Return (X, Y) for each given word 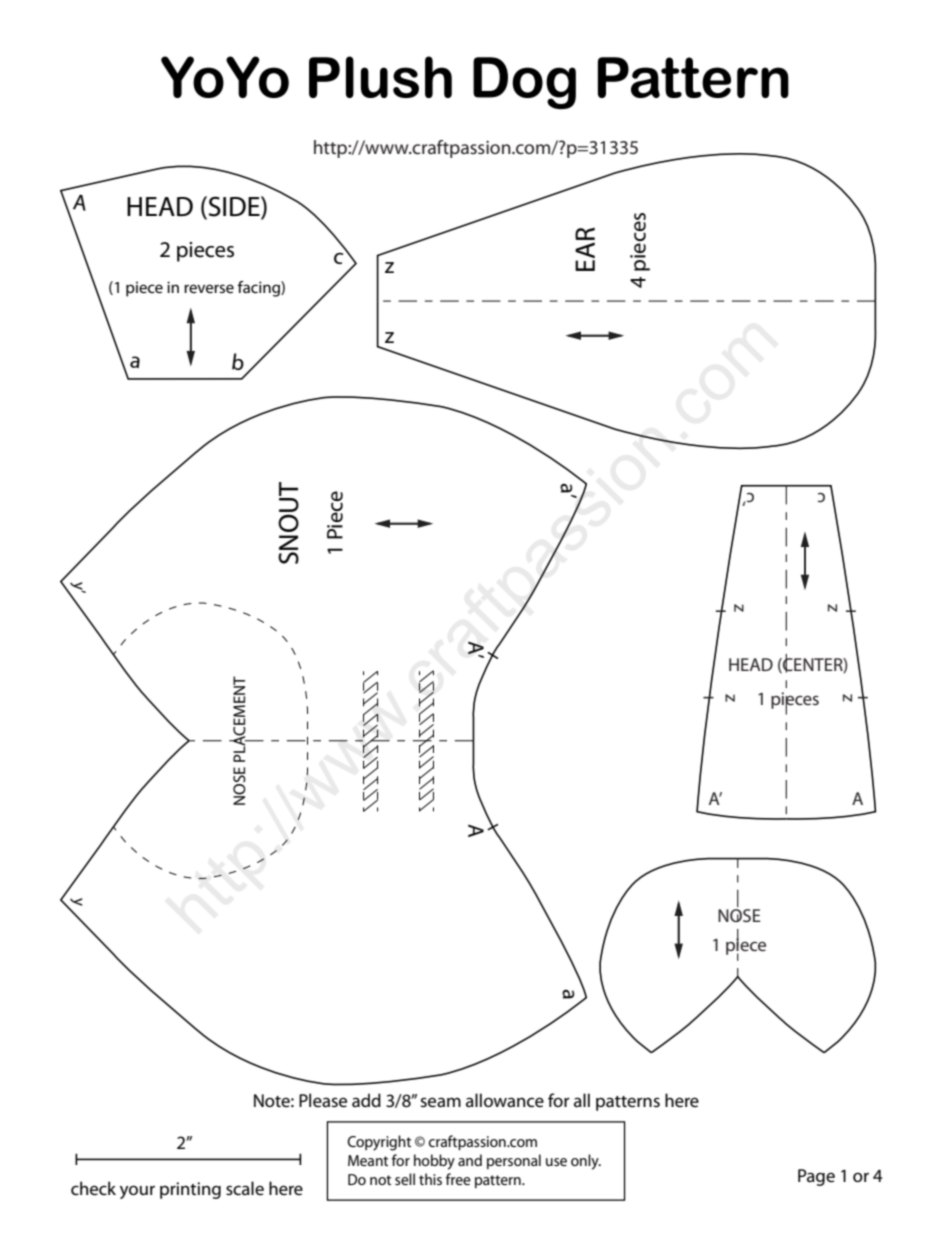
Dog (524, 83)
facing (259, 289)
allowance (505, 1100)
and (470, 1160)
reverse (209, 288)
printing (190, 1190)
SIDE (234, 207)
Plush (380, 77)
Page (816, 1177)
